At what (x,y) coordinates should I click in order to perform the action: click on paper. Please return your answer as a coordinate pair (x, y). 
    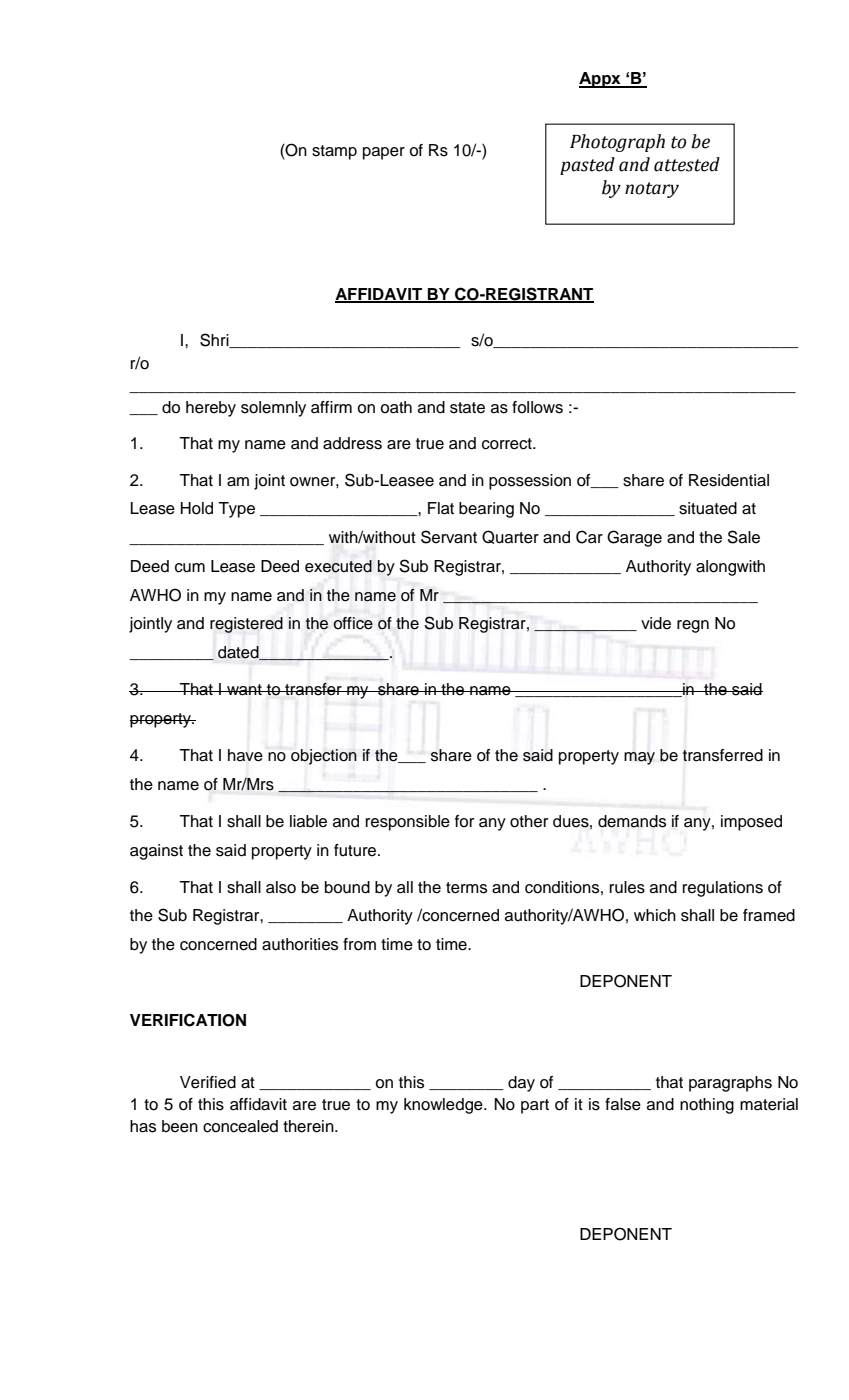
    Looking at the image, I should click on (384, 153).
